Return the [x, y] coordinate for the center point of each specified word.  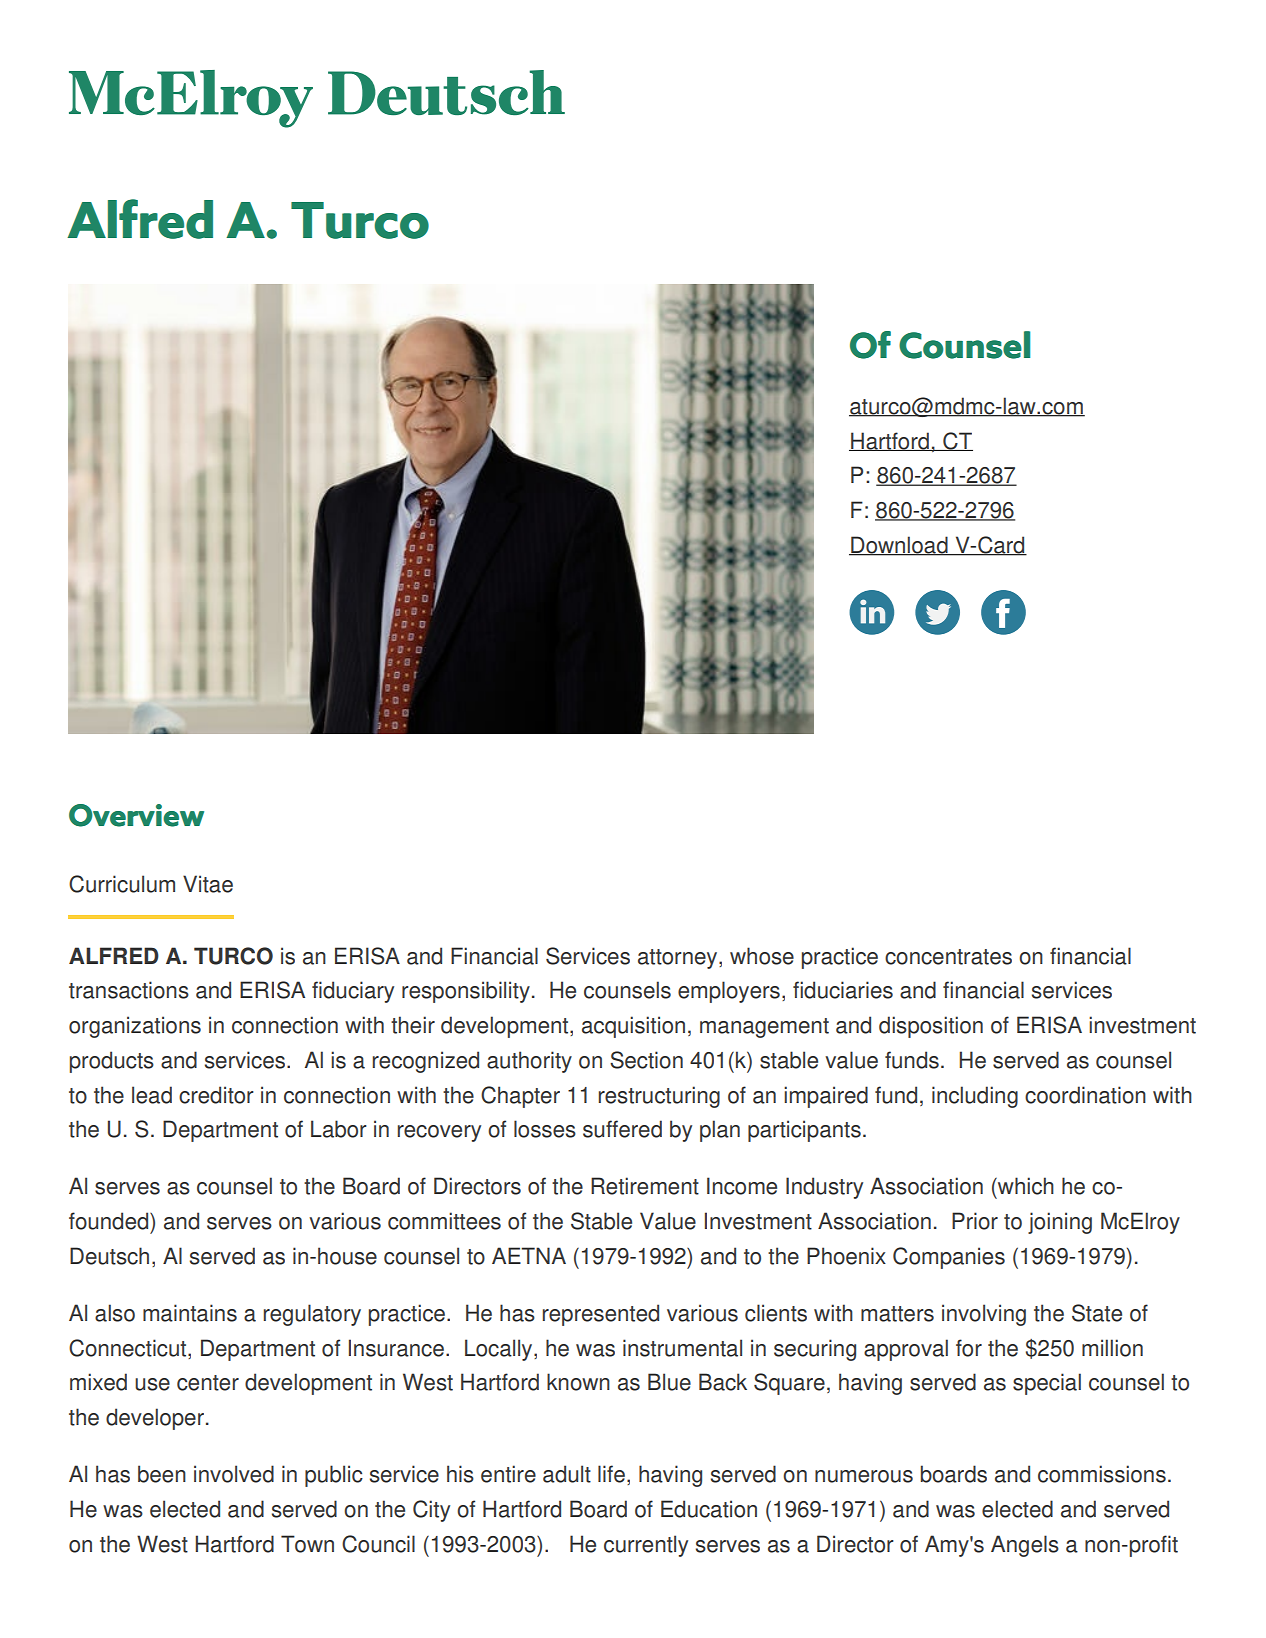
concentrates [948, 957]
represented [601, 1315]
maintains [190, 1313]
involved [234, 1474]
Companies [949, 1258]
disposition [931, 1027]
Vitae [208, 884]
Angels [1025, 1546]
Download [899, 546]
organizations [135, 1027]
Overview [136, 815]
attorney [679, 959]
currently [646, 1546]
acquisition [633, 1027]
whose [762, 956]
